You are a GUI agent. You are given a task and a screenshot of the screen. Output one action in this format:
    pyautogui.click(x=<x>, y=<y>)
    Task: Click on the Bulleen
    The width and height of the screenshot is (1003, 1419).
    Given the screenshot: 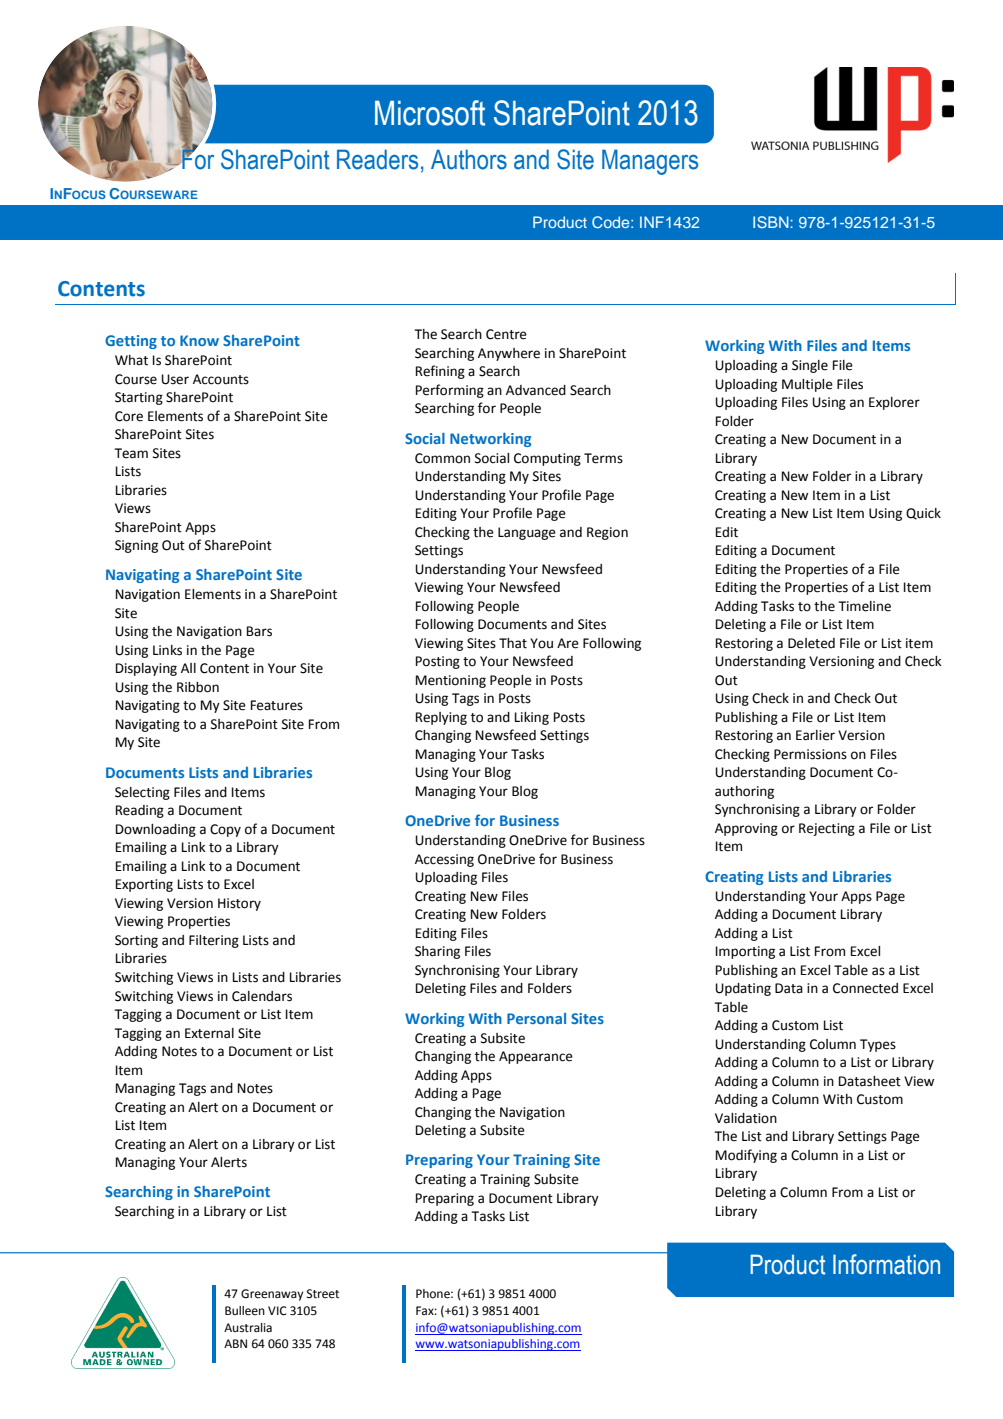 What is the action you would take?
    pyautogui.click(x=245, y=1311)
